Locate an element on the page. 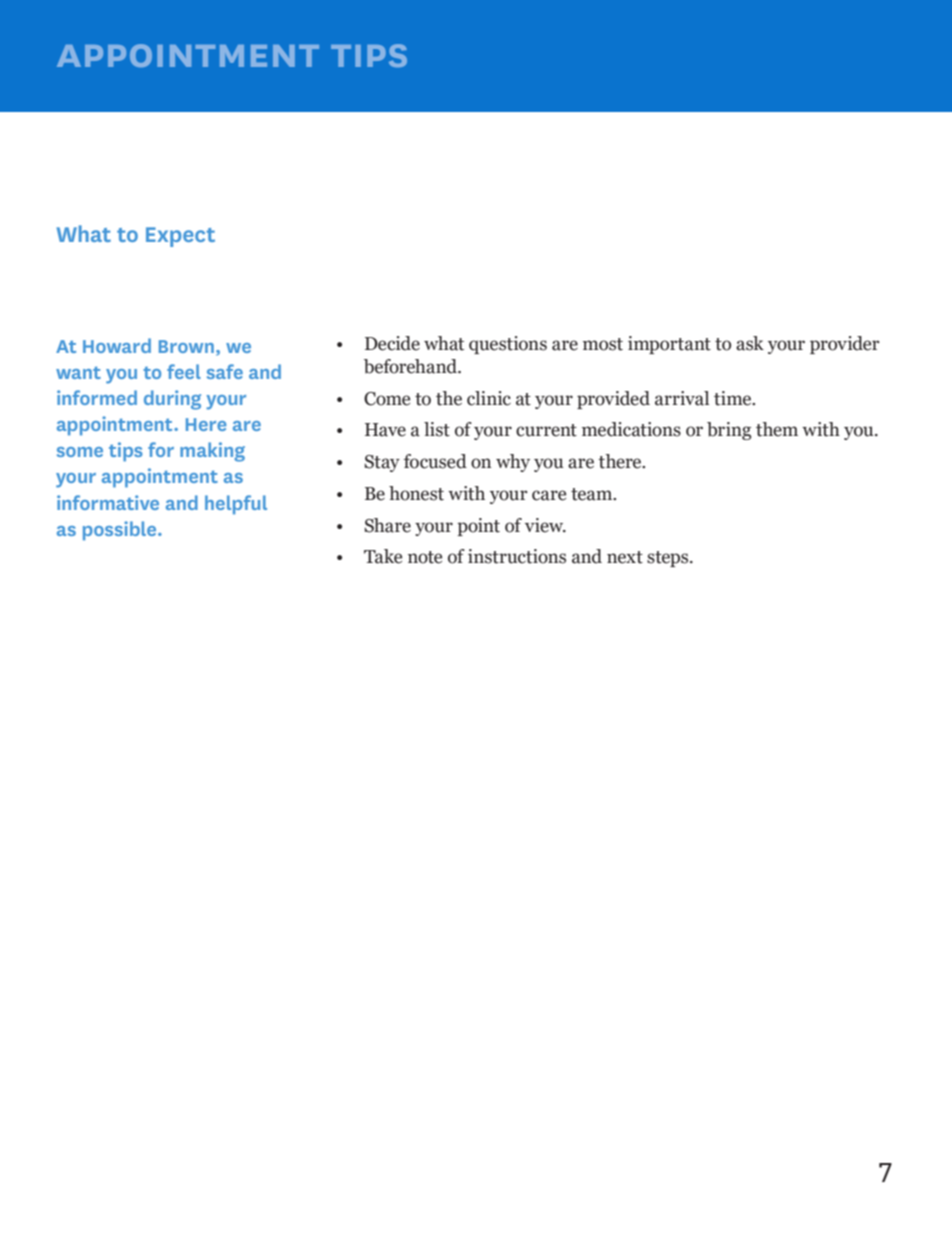  focused is located at coordinates (435, 461).
